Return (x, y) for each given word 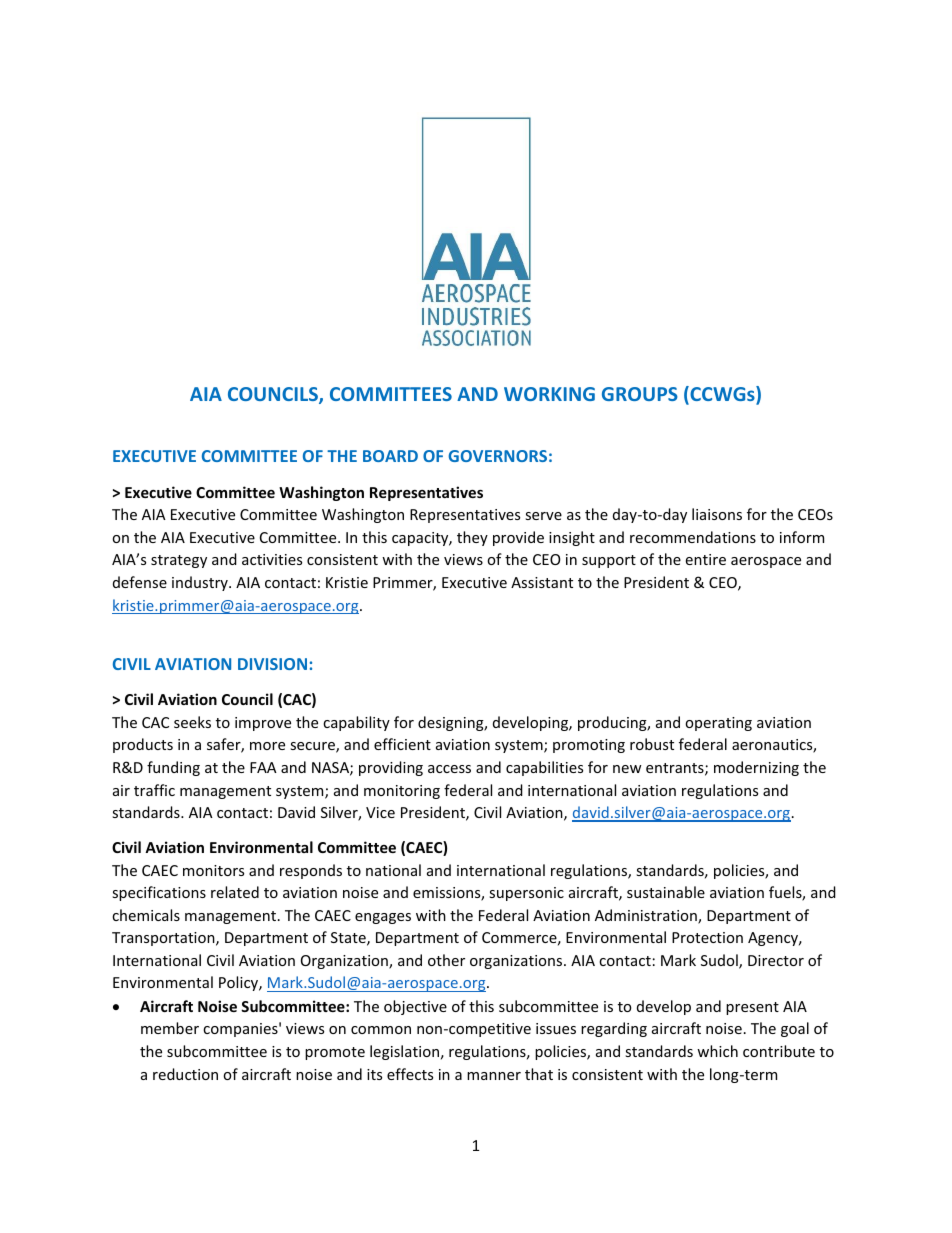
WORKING (549, 394)
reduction (185, 1074)
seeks (192, 722)
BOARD (390, 456)
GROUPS (640, 394)
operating (718, 724)
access (449, 769)
